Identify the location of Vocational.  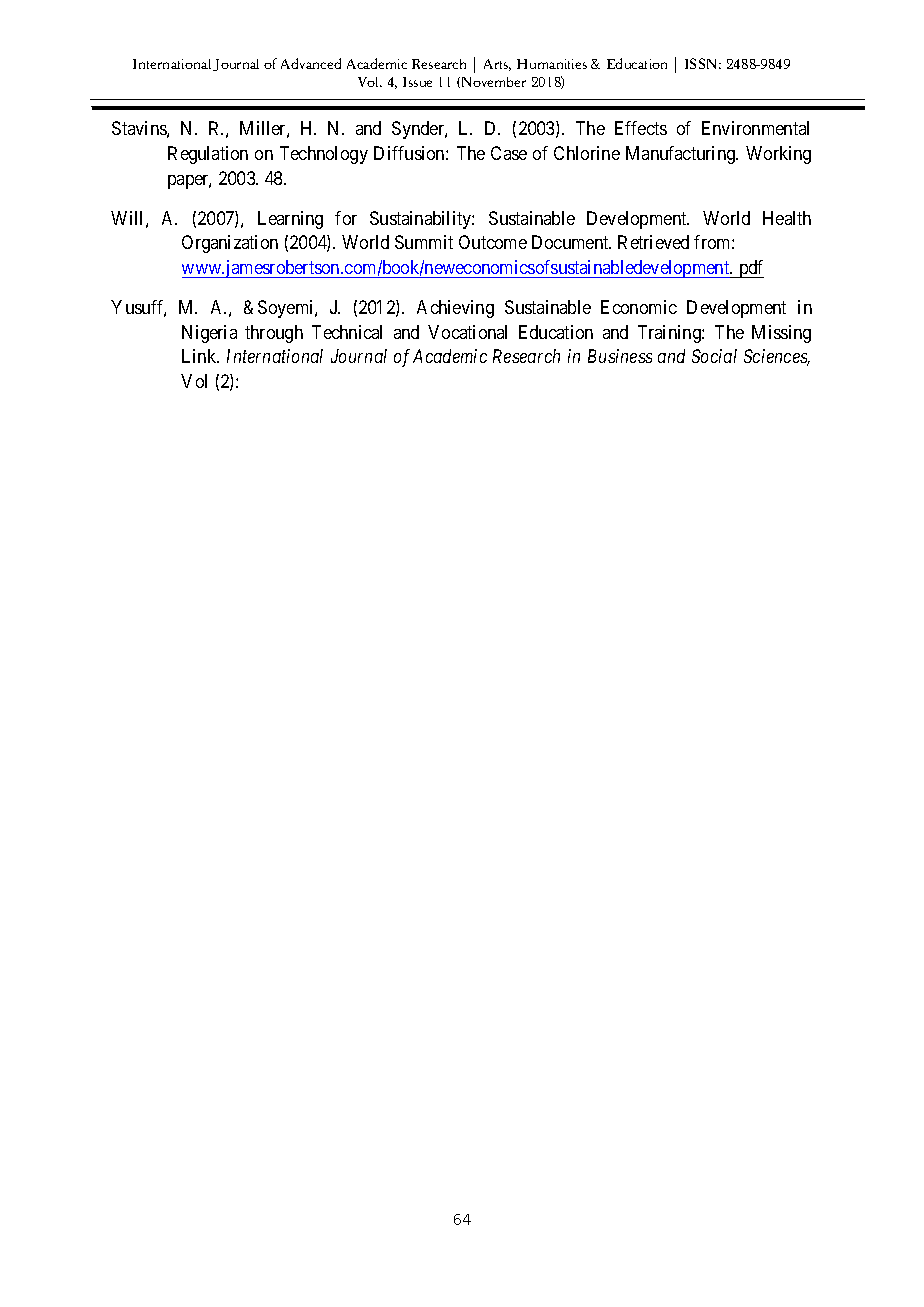
(467, 332).
